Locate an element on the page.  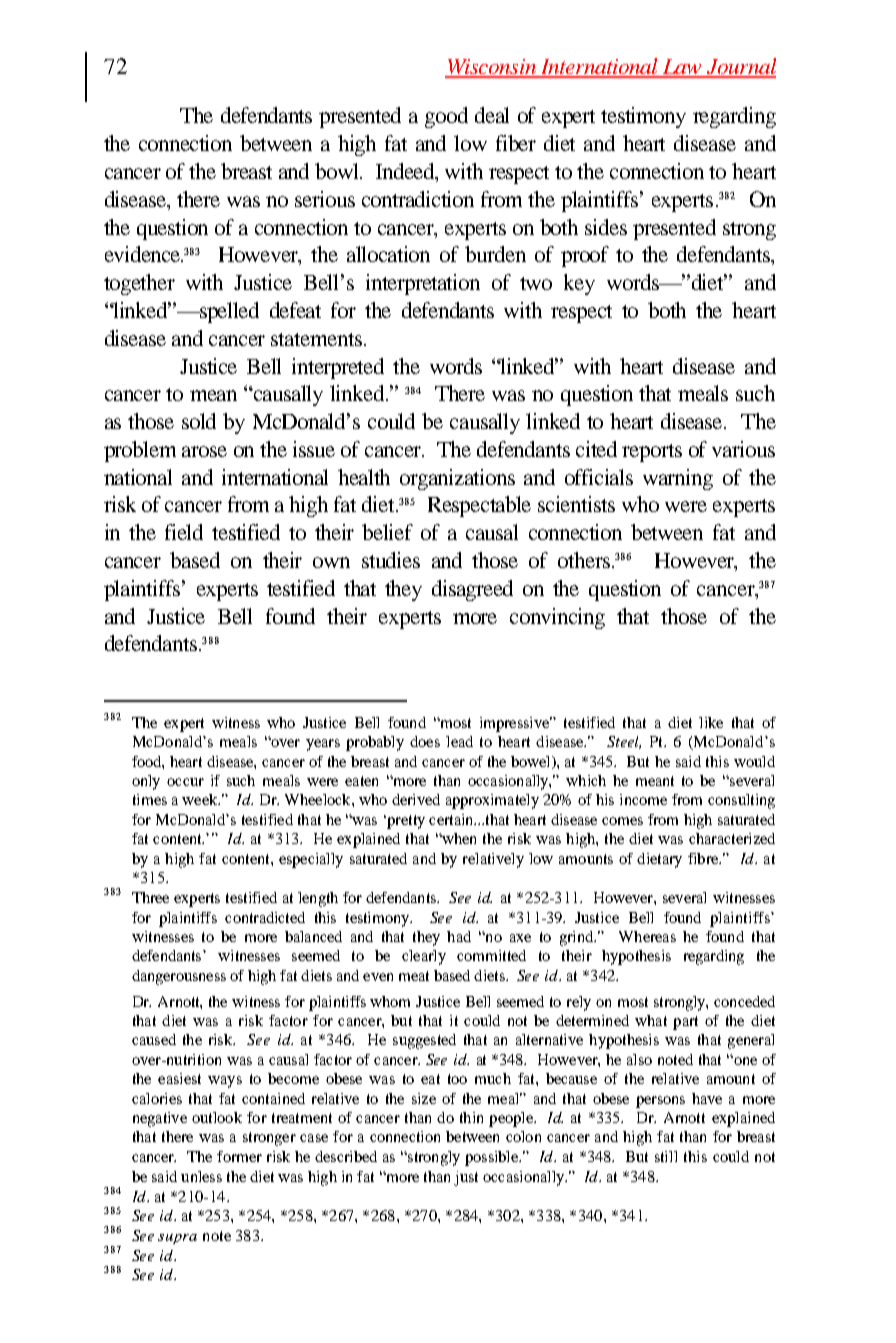
like is located at coordinates (711, 722).
